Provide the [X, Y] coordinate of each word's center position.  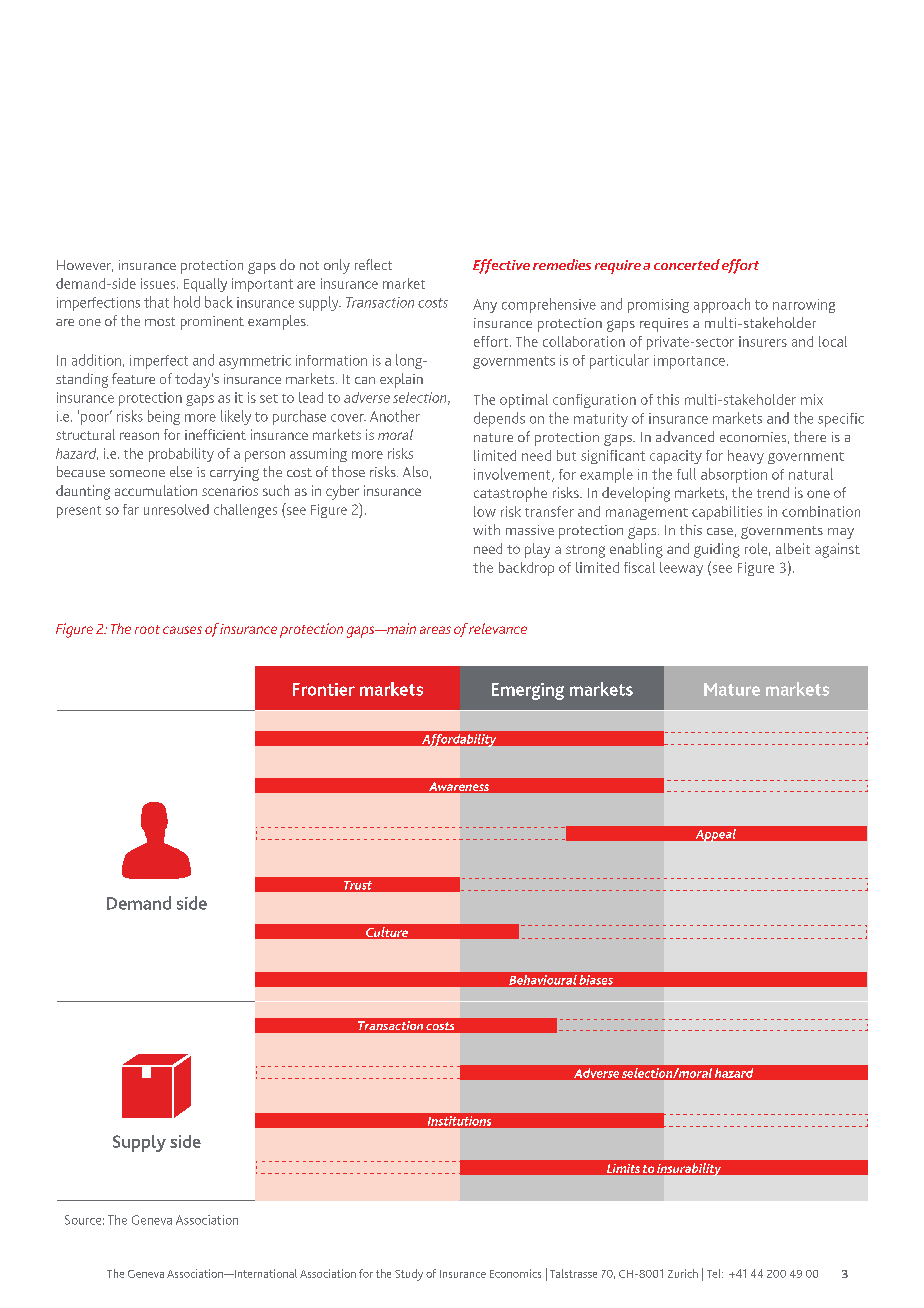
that [156, 302]
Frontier [324, 689]
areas [435, 630]
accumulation [156, 490]
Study [409, 1275]
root [147, 629]
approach [722, 305]
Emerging [528, 691]
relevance [498, 628]
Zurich [683, 1273]
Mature [732, 689]
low [485, 511]
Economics [515, 1273]
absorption [734, 475]
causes [182, 630]
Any [485, 306]
